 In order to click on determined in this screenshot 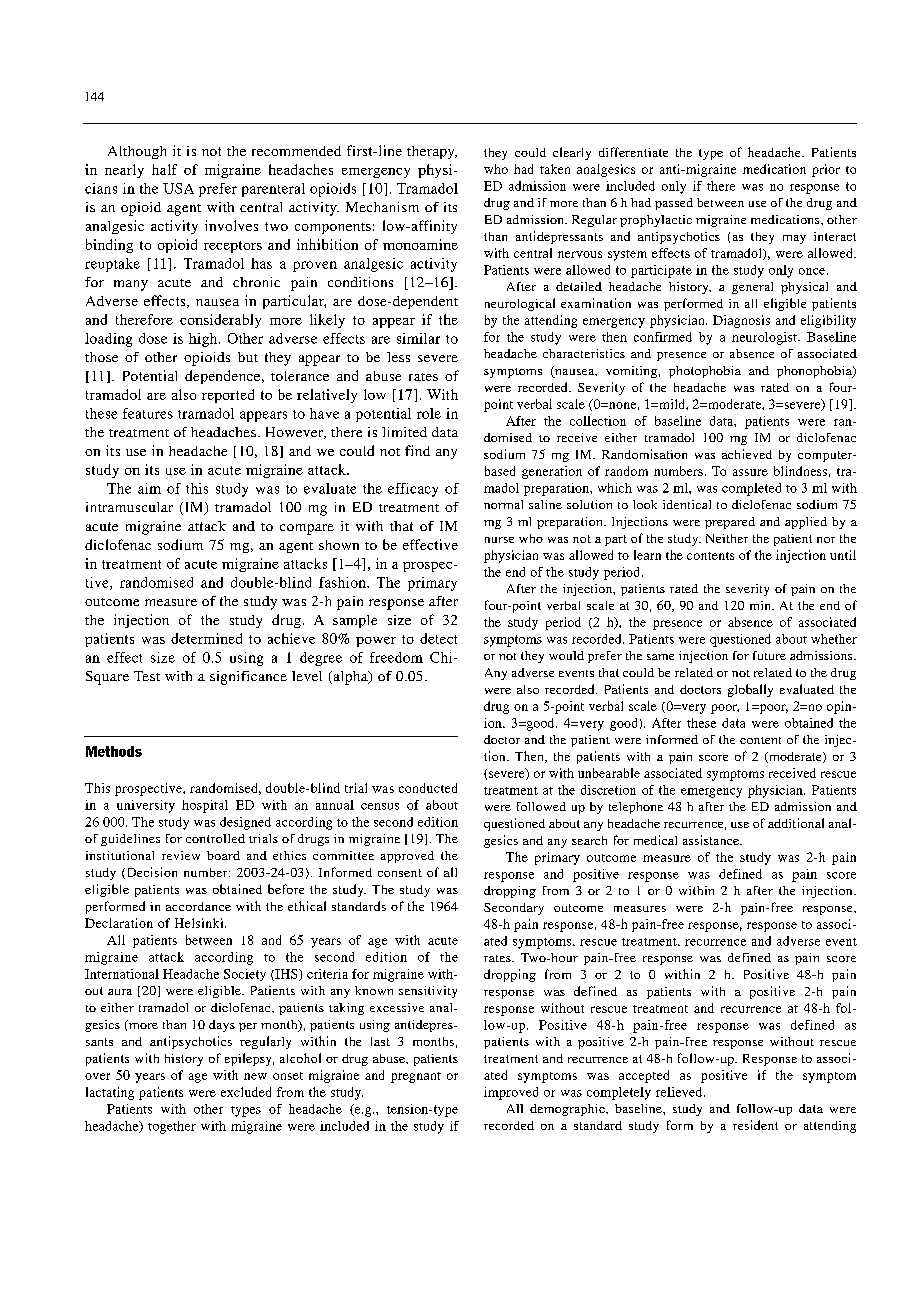, I will do `click(206, 638)`.
